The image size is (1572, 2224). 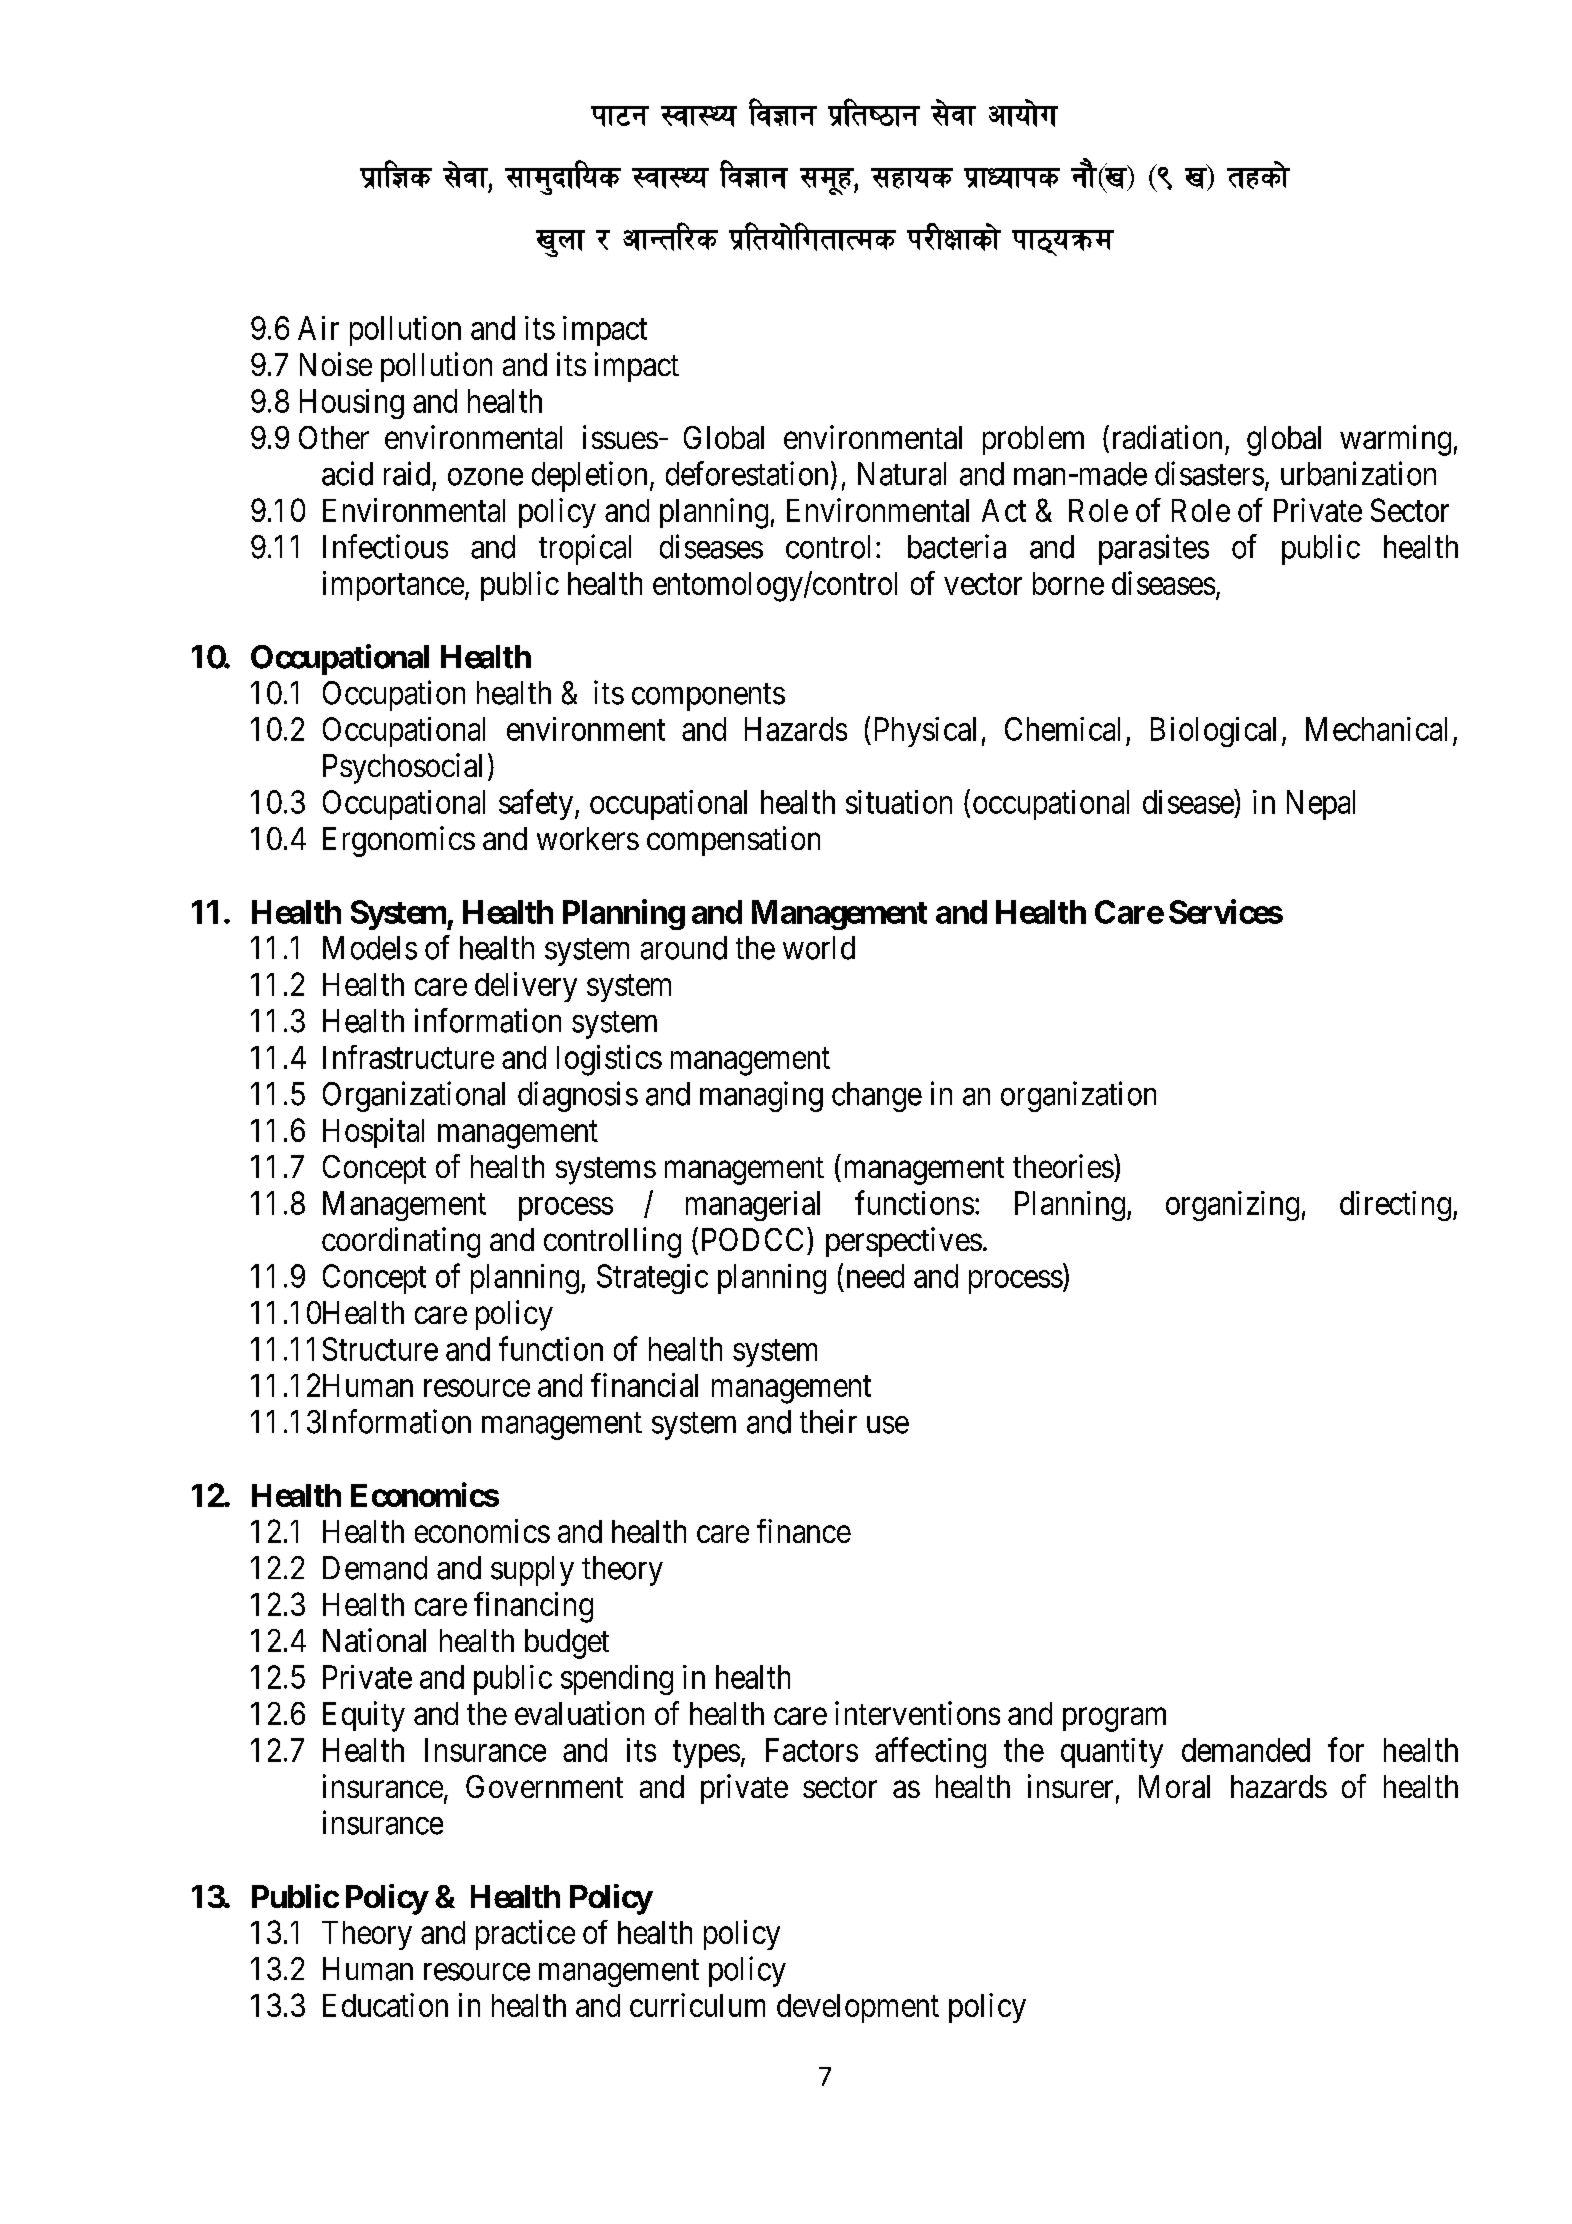 I want to click on their, so click(x=828, y=1421).
